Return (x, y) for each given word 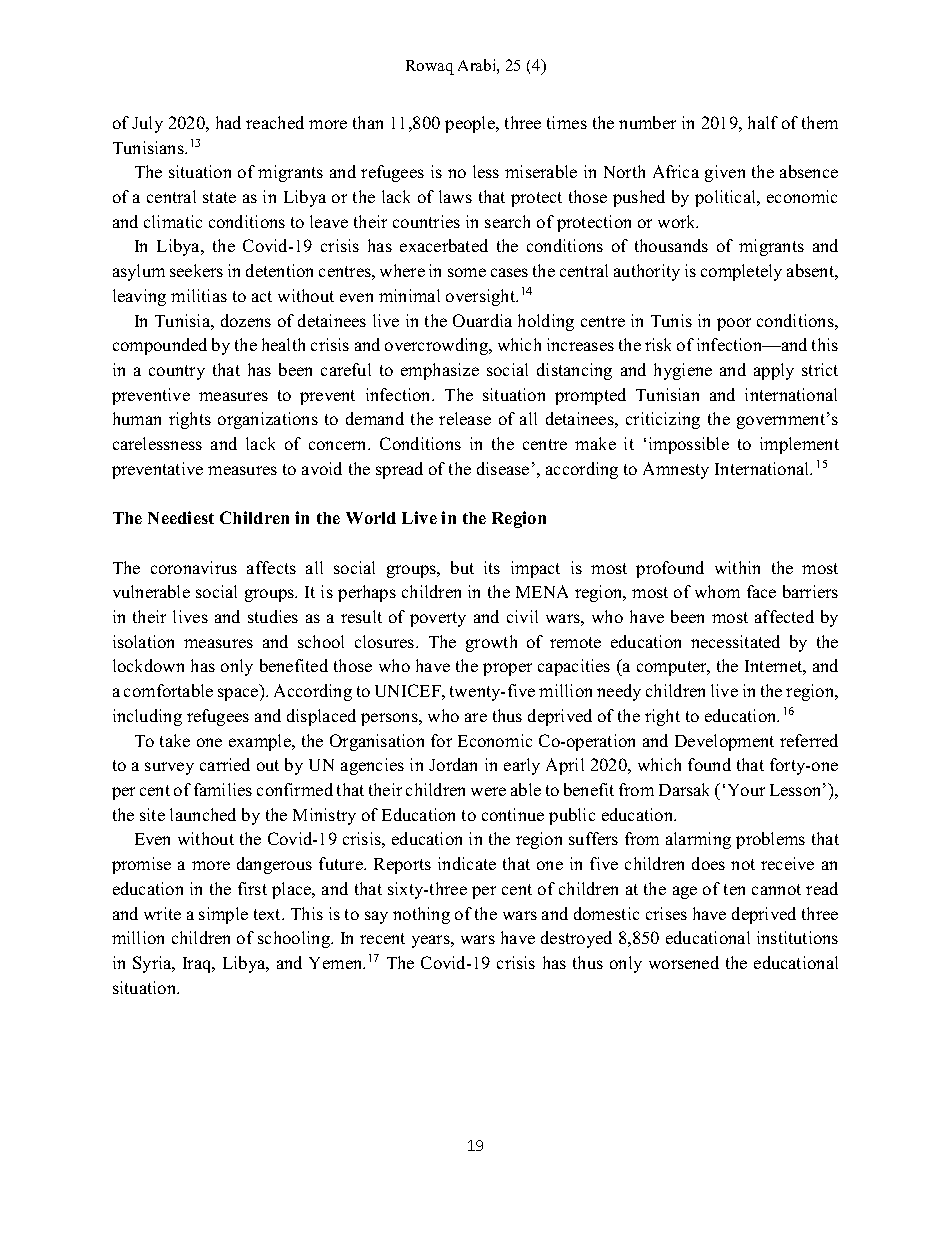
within (737, 567)
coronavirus (194, 567)
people (471, 124)
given (725, 173)
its (492, 567)
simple (223, 915)
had (228, 122)
